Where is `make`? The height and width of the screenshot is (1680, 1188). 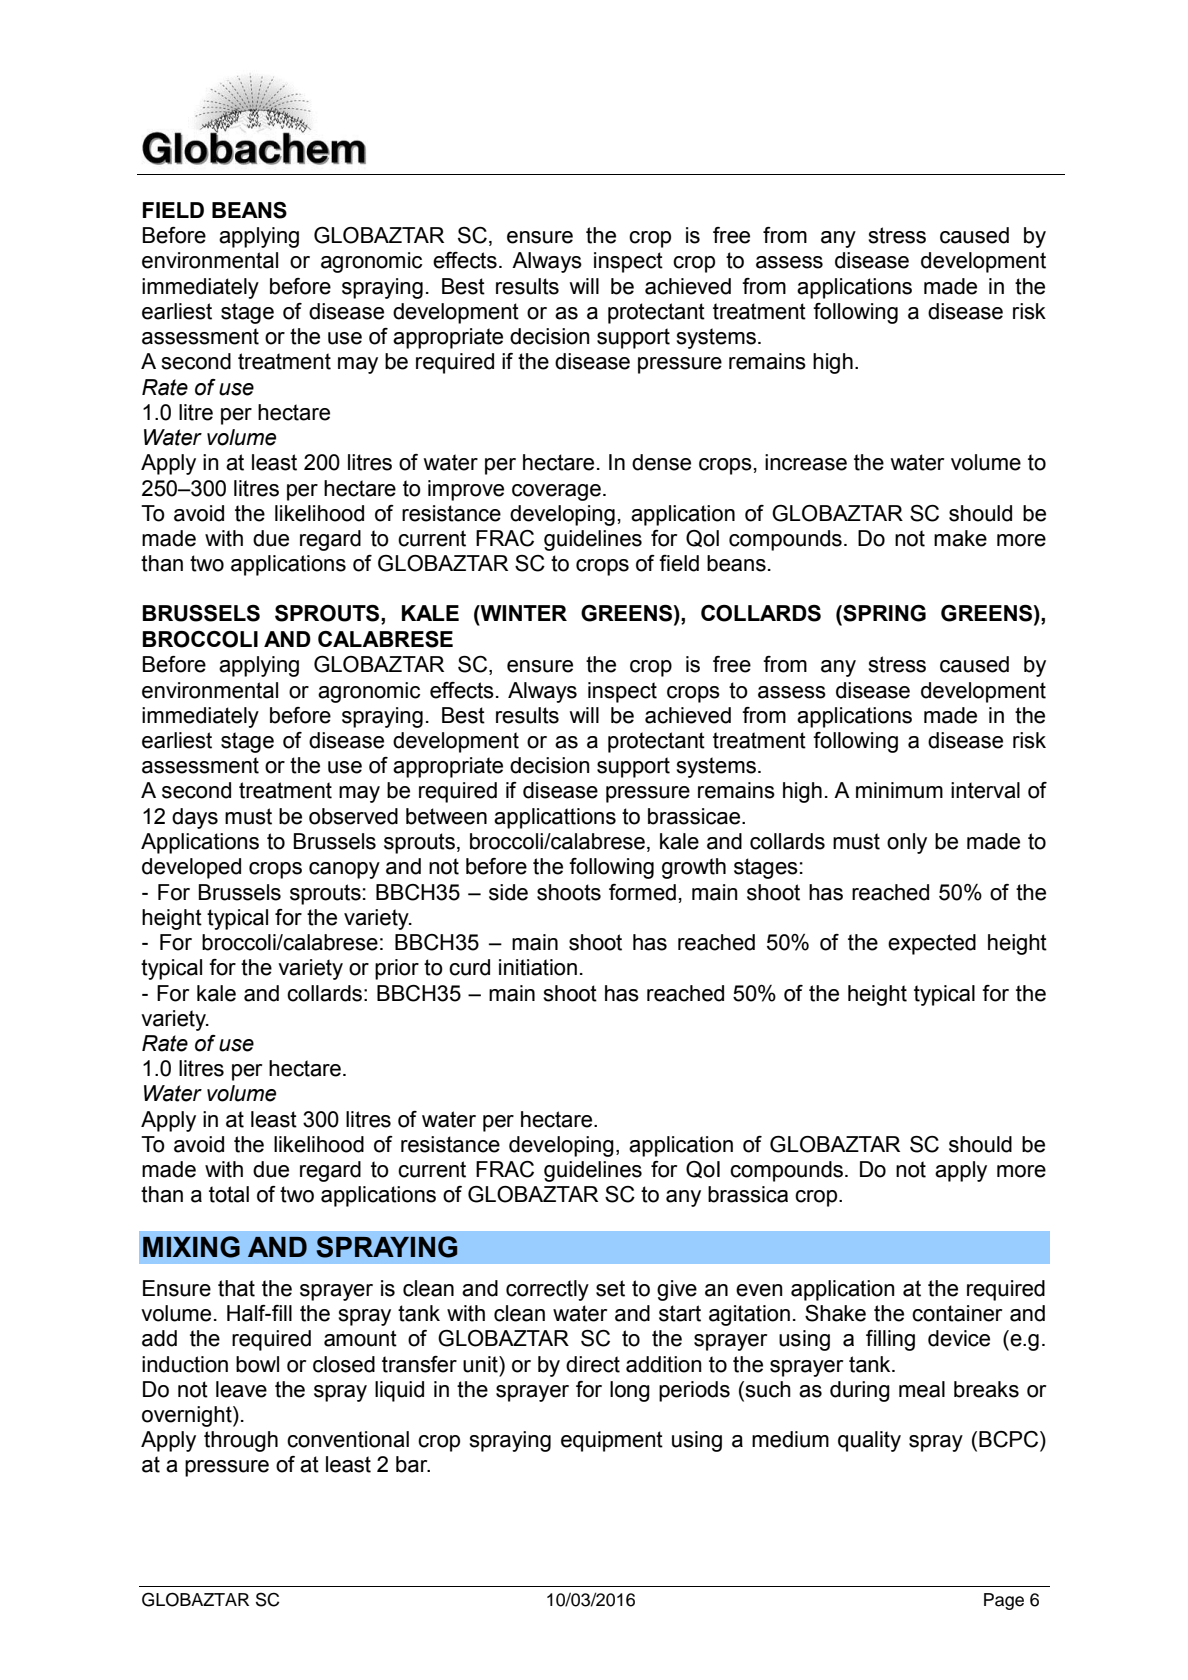
make is located at coordinates (960, 538).
